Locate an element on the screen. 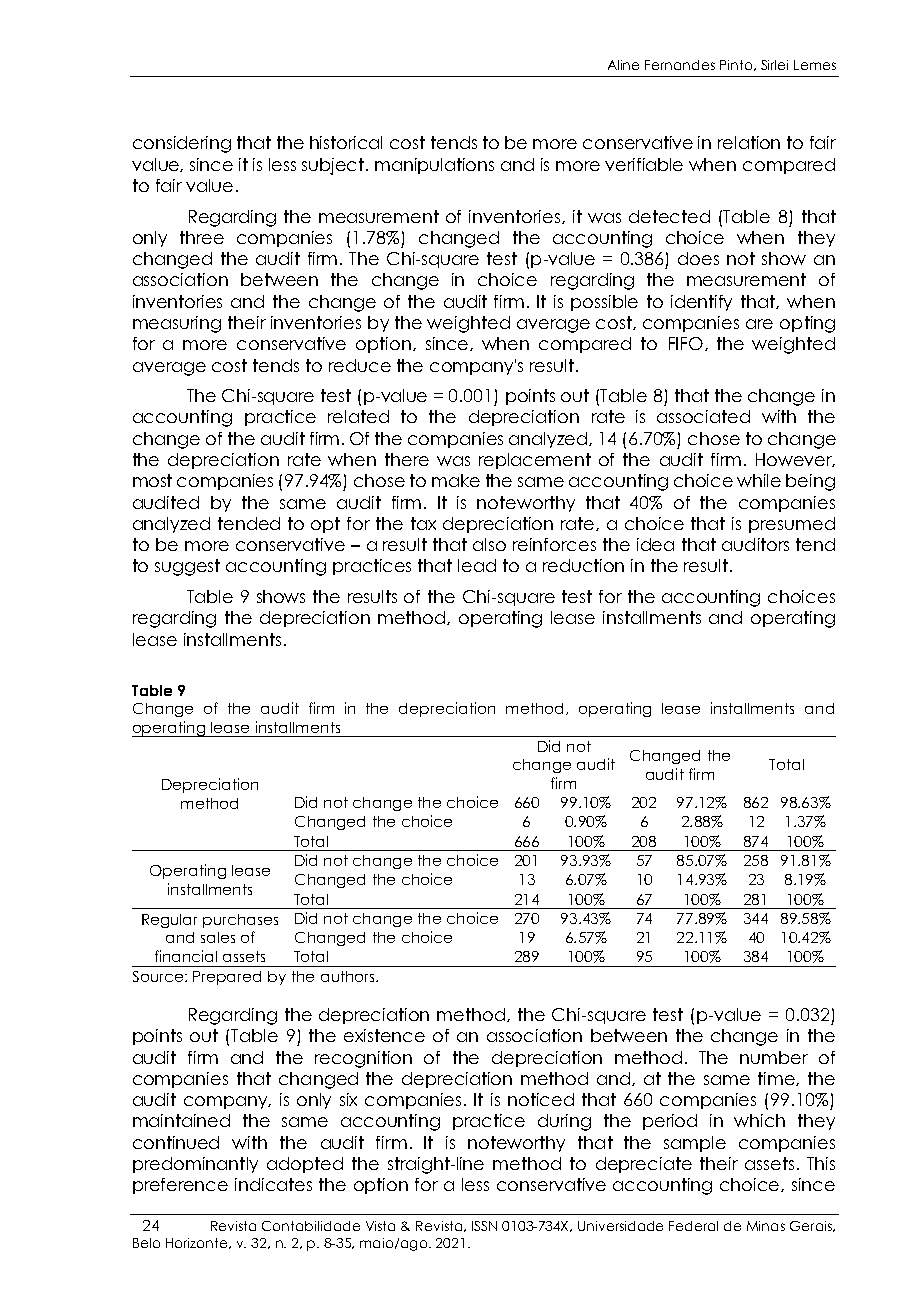  ISSN is located at coordinates (484, 1226).
